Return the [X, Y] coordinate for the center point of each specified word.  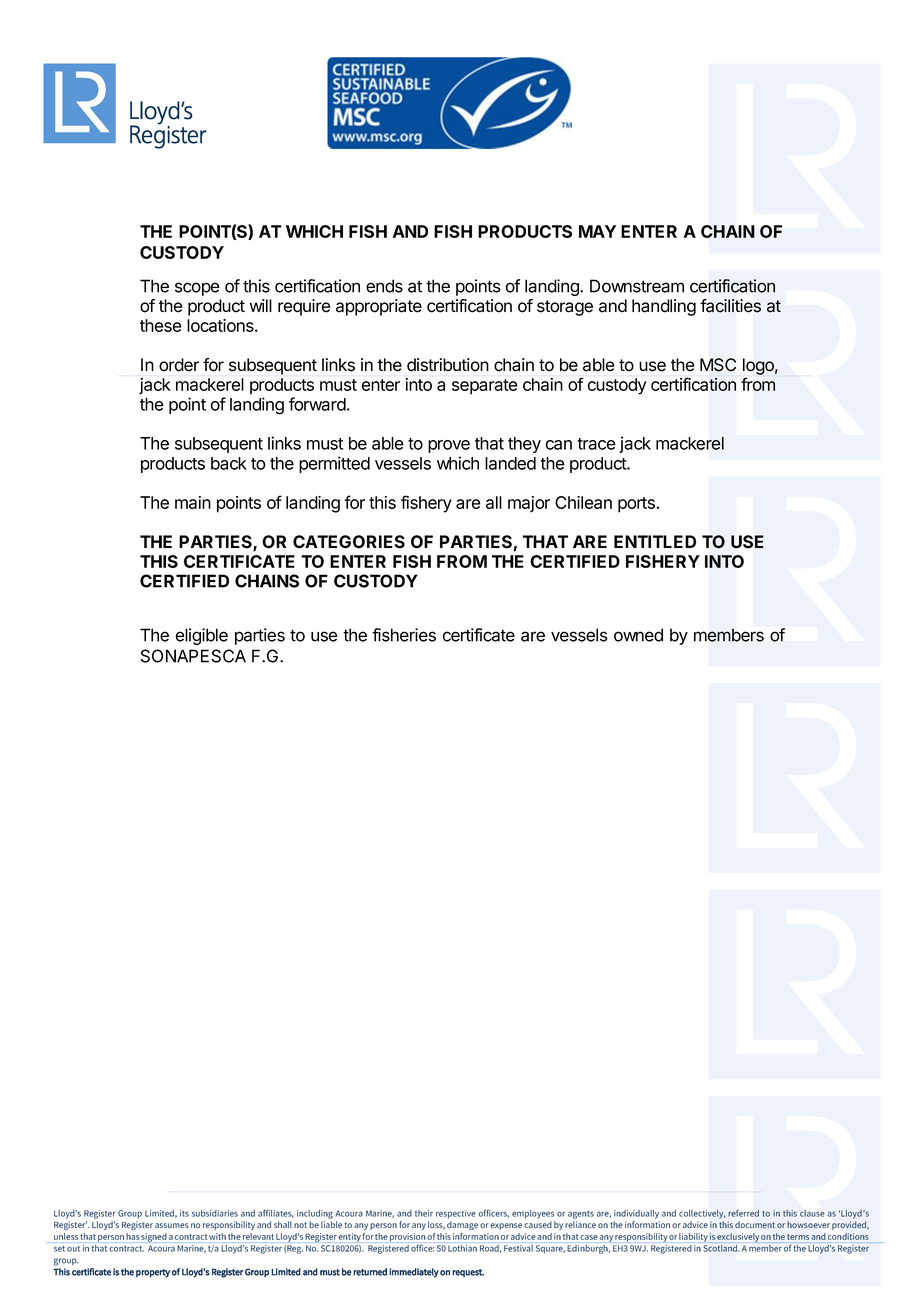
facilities [730, 306]
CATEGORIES [349, 542]
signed [154, 1237]
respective [456, 1214]
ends [384, 286]
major [529, 504]
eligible [201, 636]
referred [743, 1213]
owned [638, 635]
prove [449, 446]
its [184, 1213]
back [229, 463]
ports [636, 505]
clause [812, 1213]
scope [197, 289]
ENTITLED [655, 541]
